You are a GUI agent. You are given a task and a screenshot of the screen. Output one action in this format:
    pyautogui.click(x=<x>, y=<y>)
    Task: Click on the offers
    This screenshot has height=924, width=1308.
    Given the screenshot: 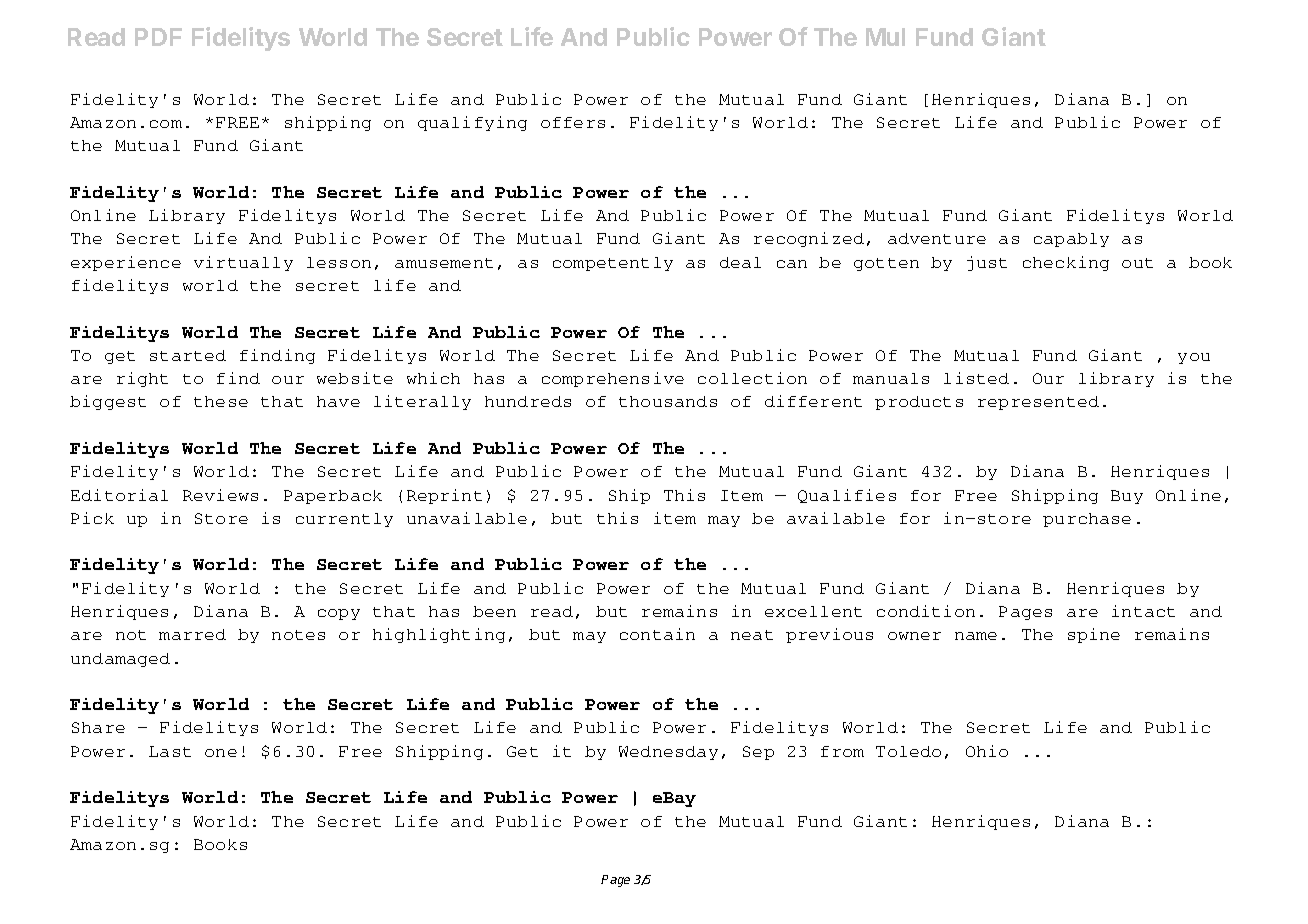 What is the action you would take?
    pyautogui.click(x=573, y=122)
